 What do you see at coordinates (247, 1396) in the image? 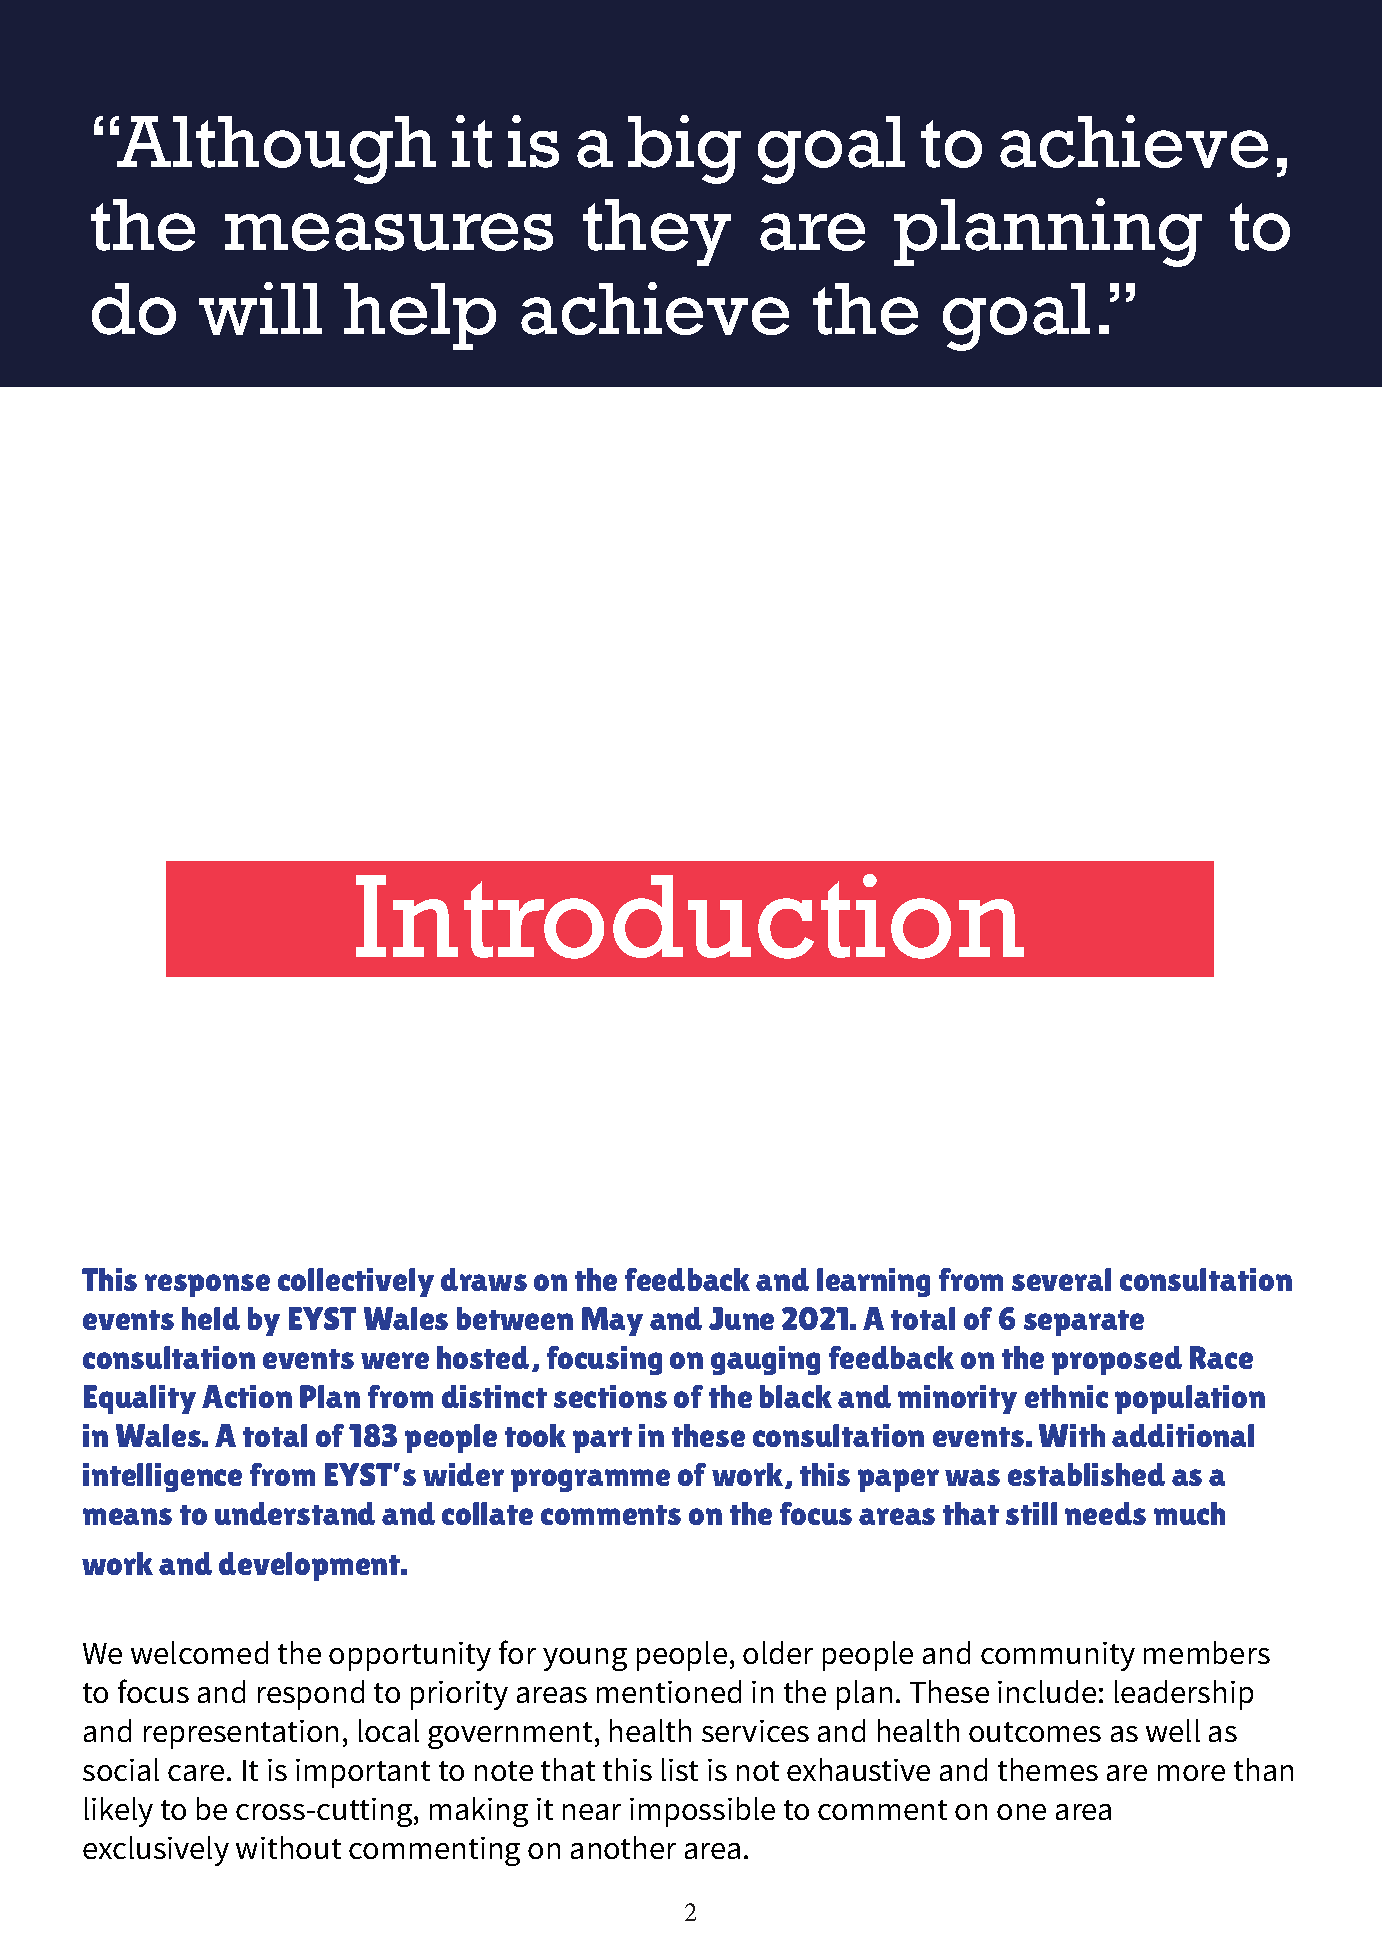
I see `Action` at bounding box center [247, 1396].
